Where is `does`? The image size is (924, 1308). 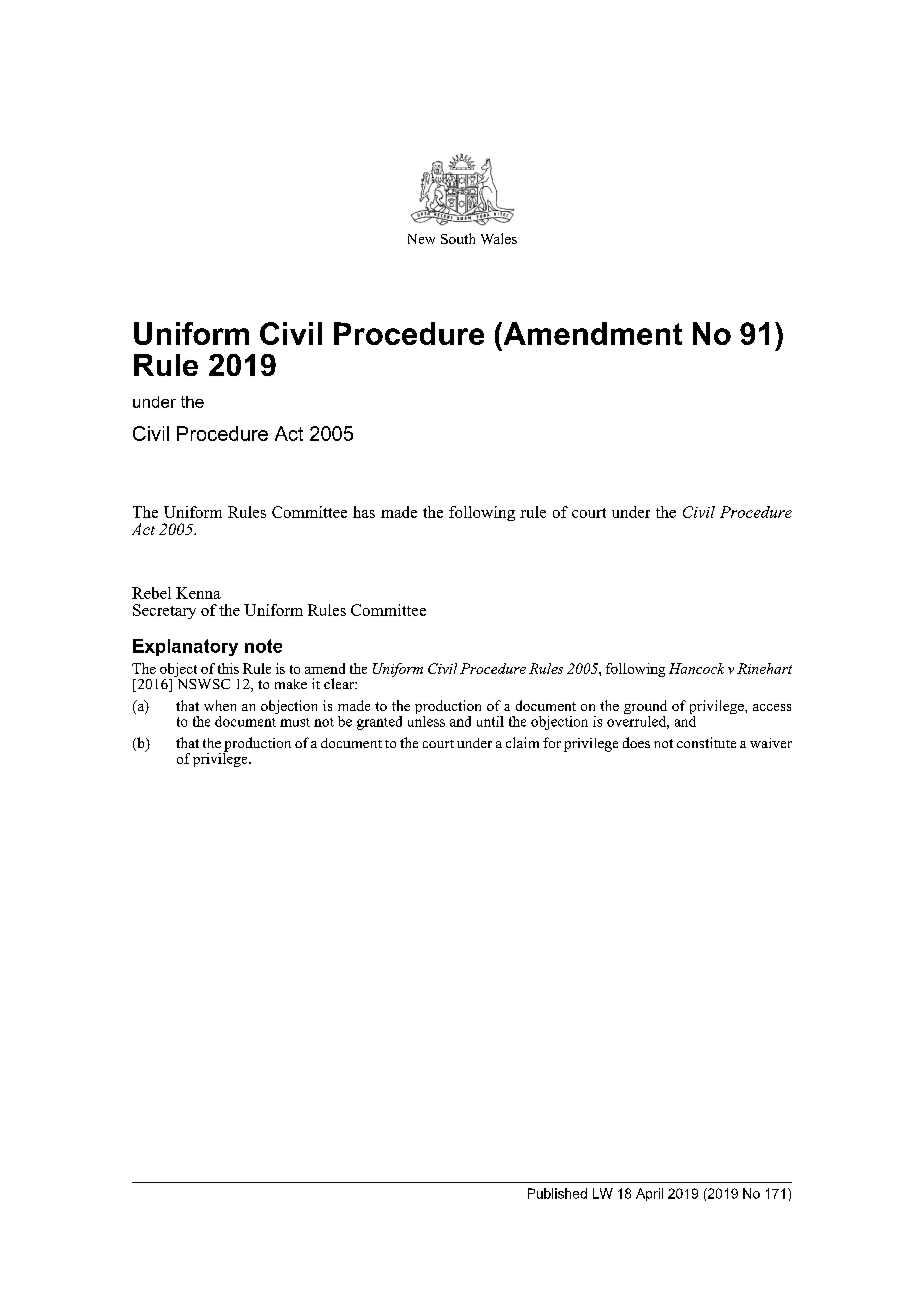
does is located at coordinates (636, 742).
